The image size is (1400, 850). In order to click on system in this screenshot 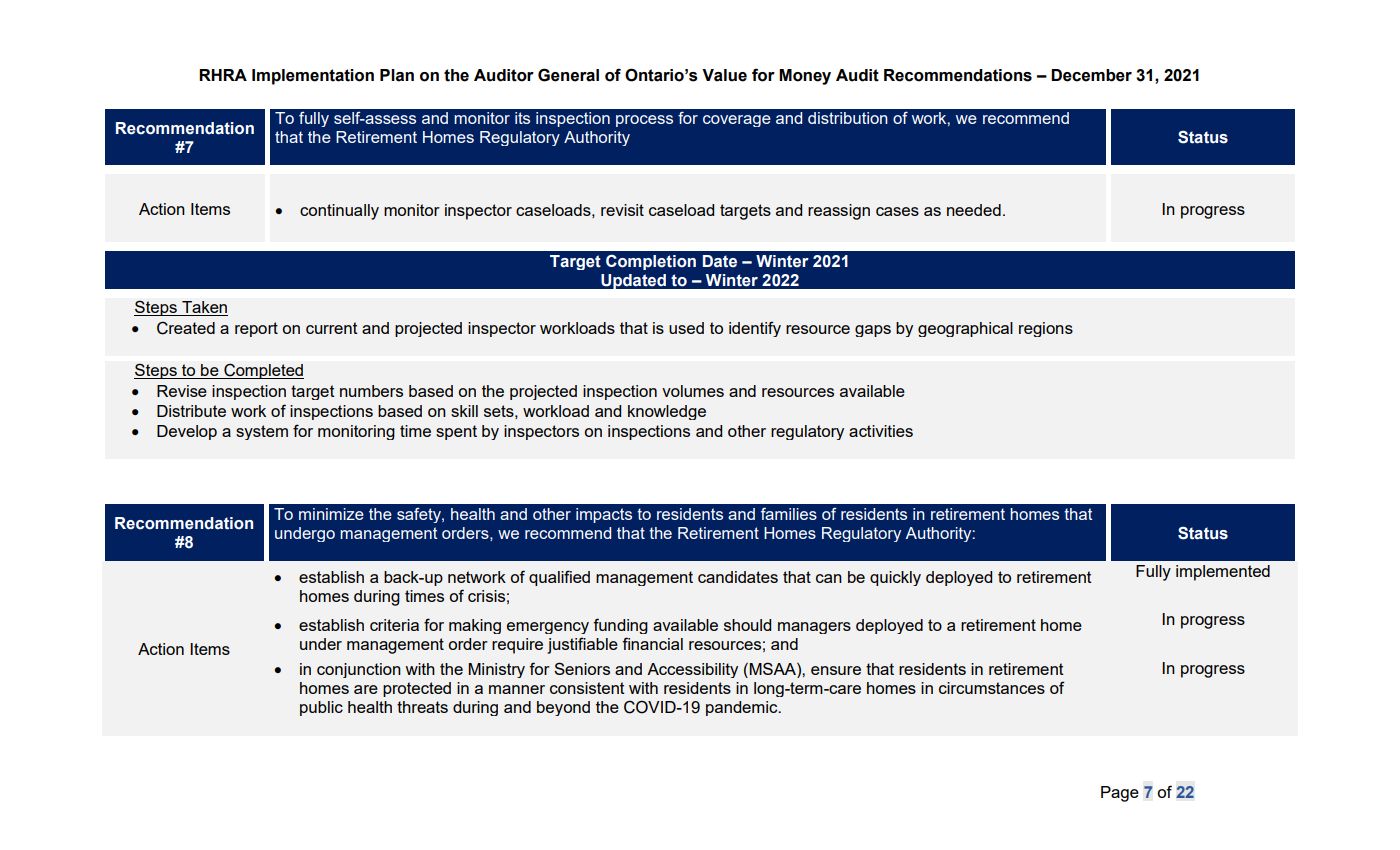, I will do `click(262, 432)`.
